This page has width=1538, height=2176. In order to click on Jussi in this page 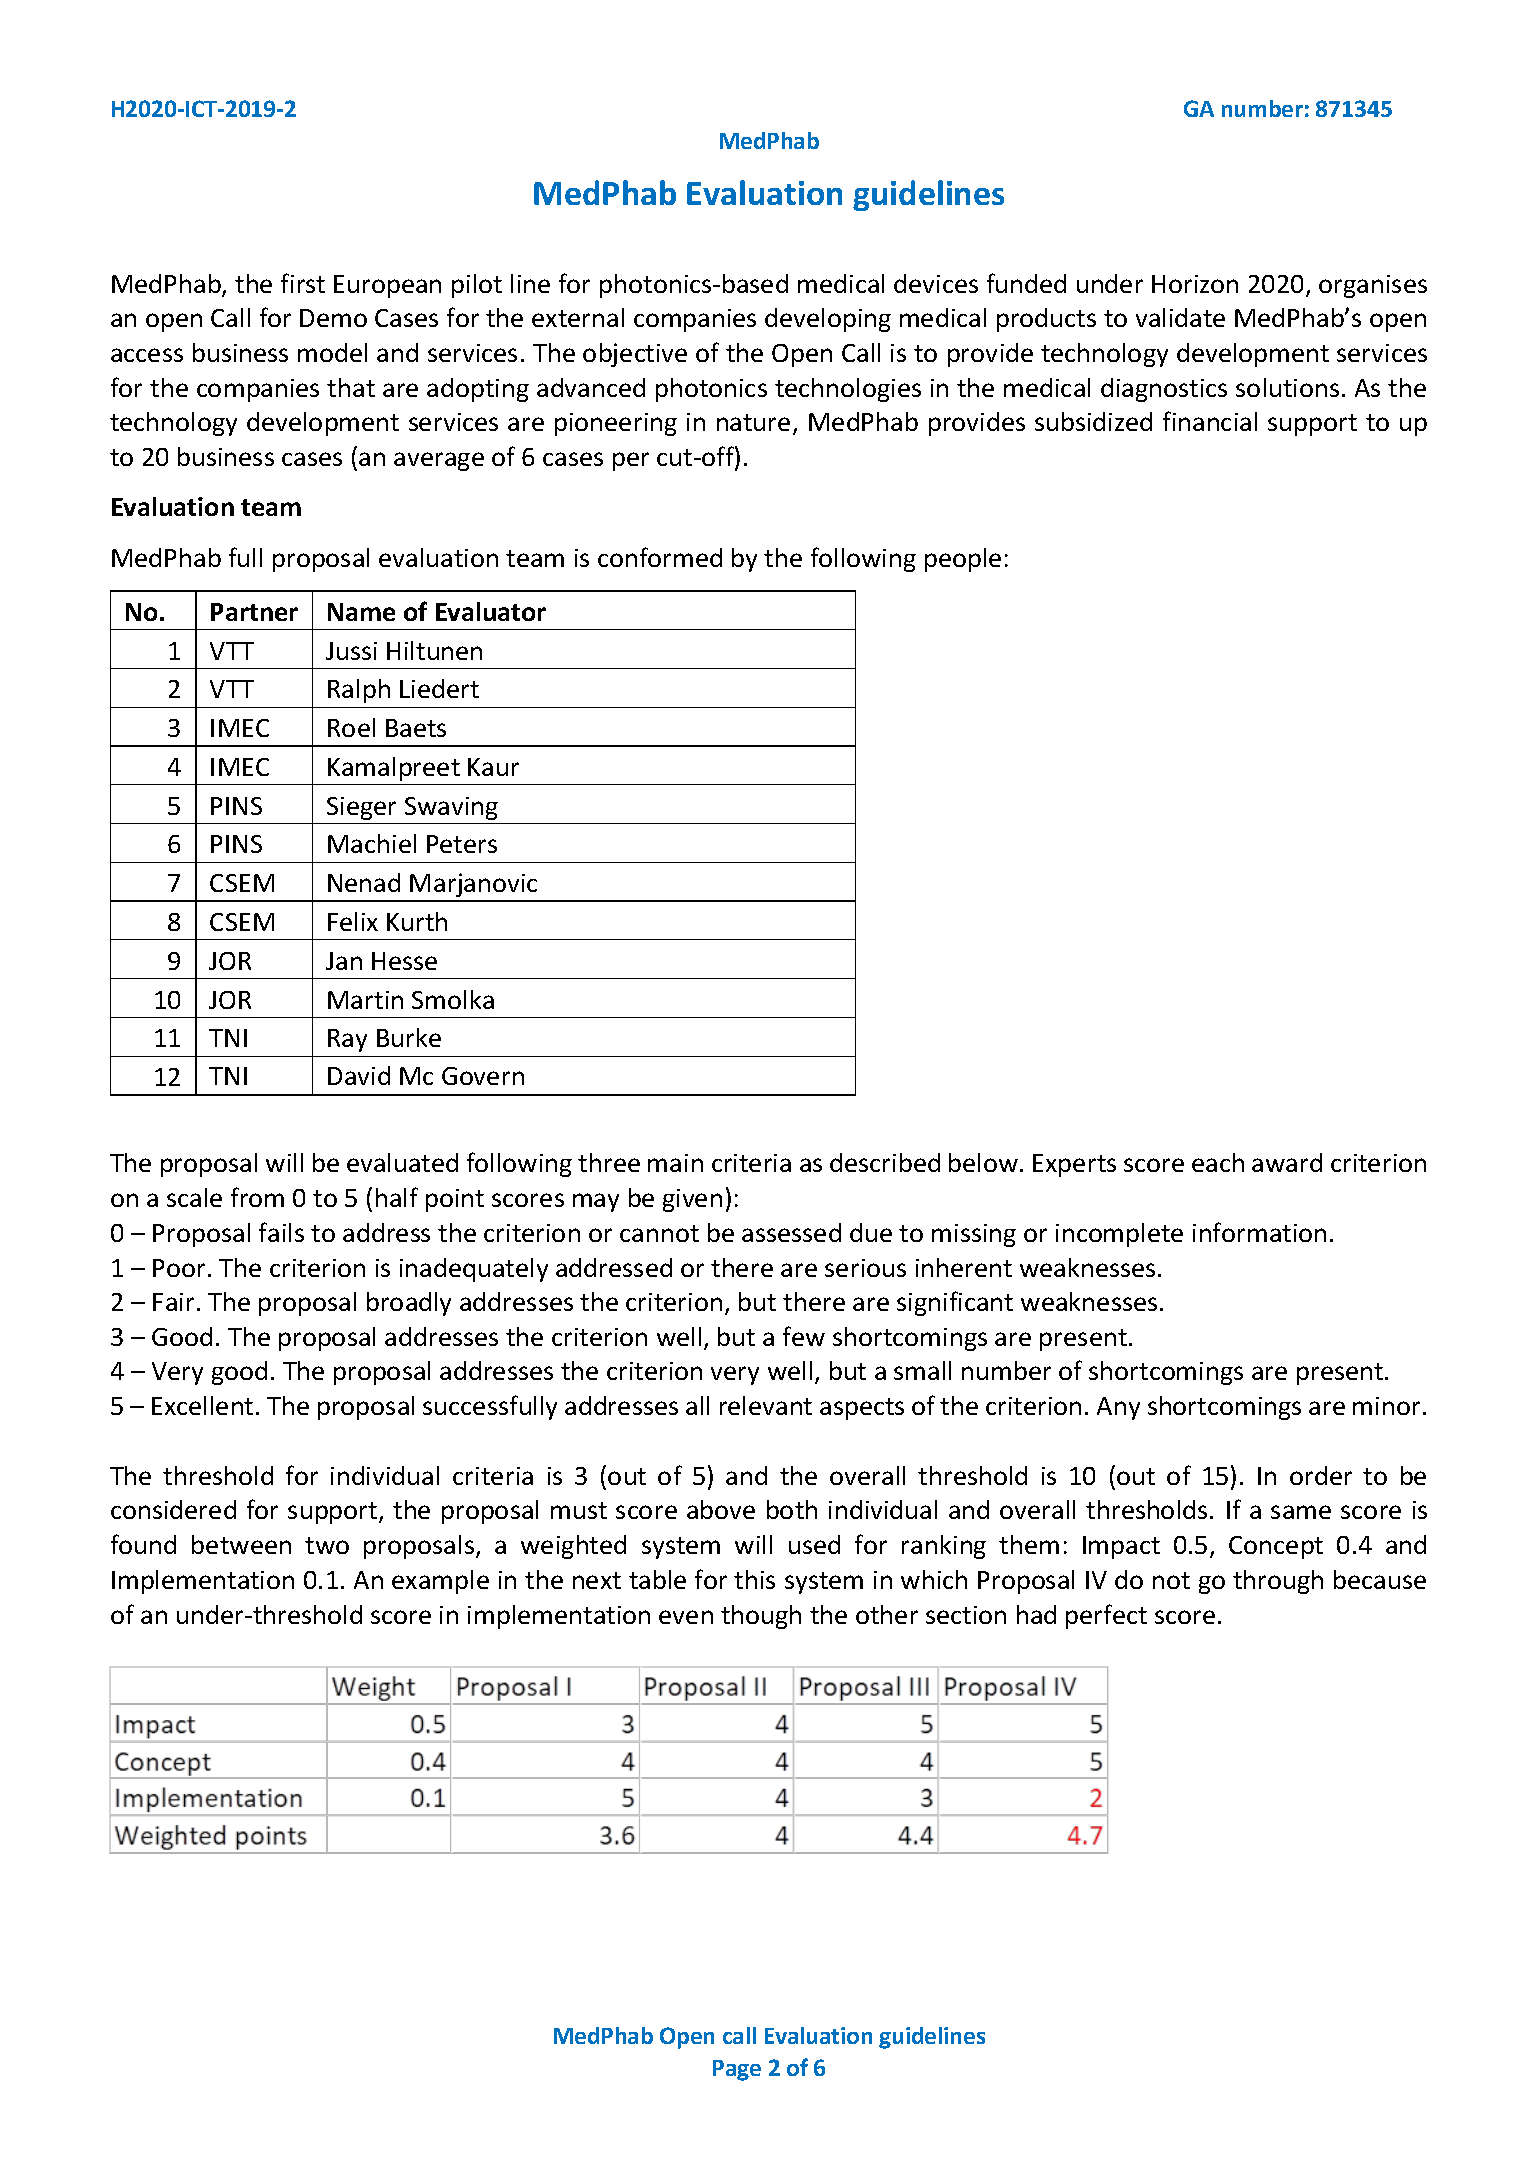, I will do `click(351, 651)`.
